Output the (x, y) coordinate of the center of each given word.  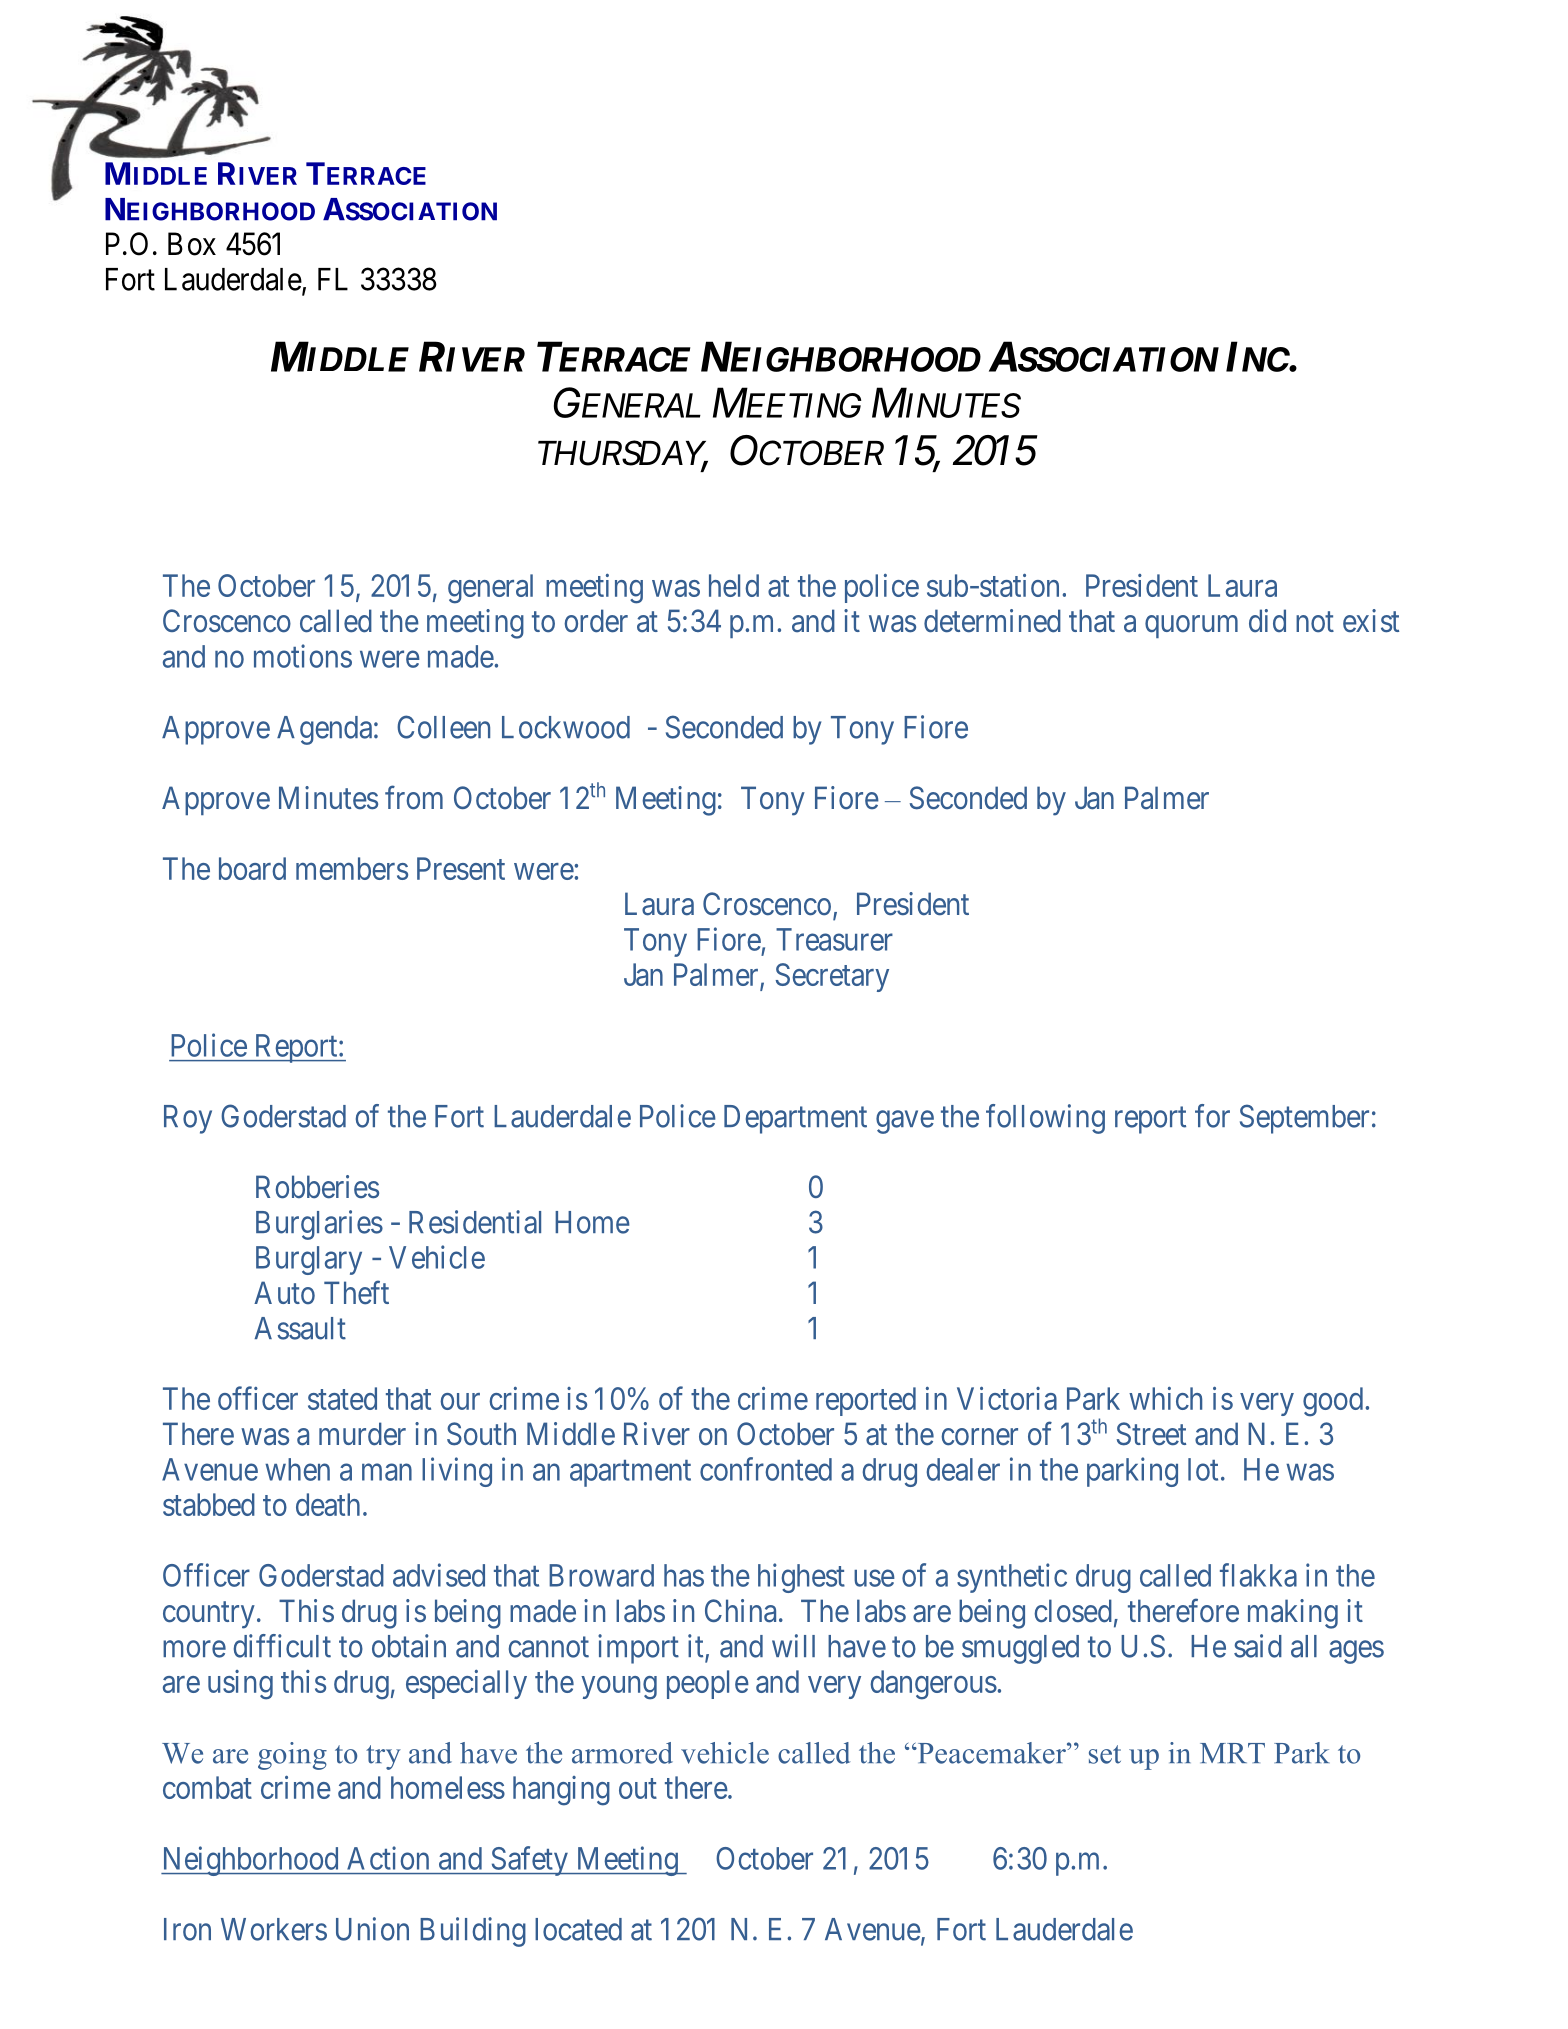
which (1165, 1398)
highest (801, 1578)
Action (388, 1858)
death (328, 1504)
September (1304, 1119)
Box (192, 244)
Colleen (443, 727)
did (1267, 620)
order (596, 621)
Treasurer (834, 939)
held (734, 585)
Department (795, 1119)
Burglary (309, 1260)
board (252, 868)
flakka (1258, 1575)
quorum (1191, 627)
